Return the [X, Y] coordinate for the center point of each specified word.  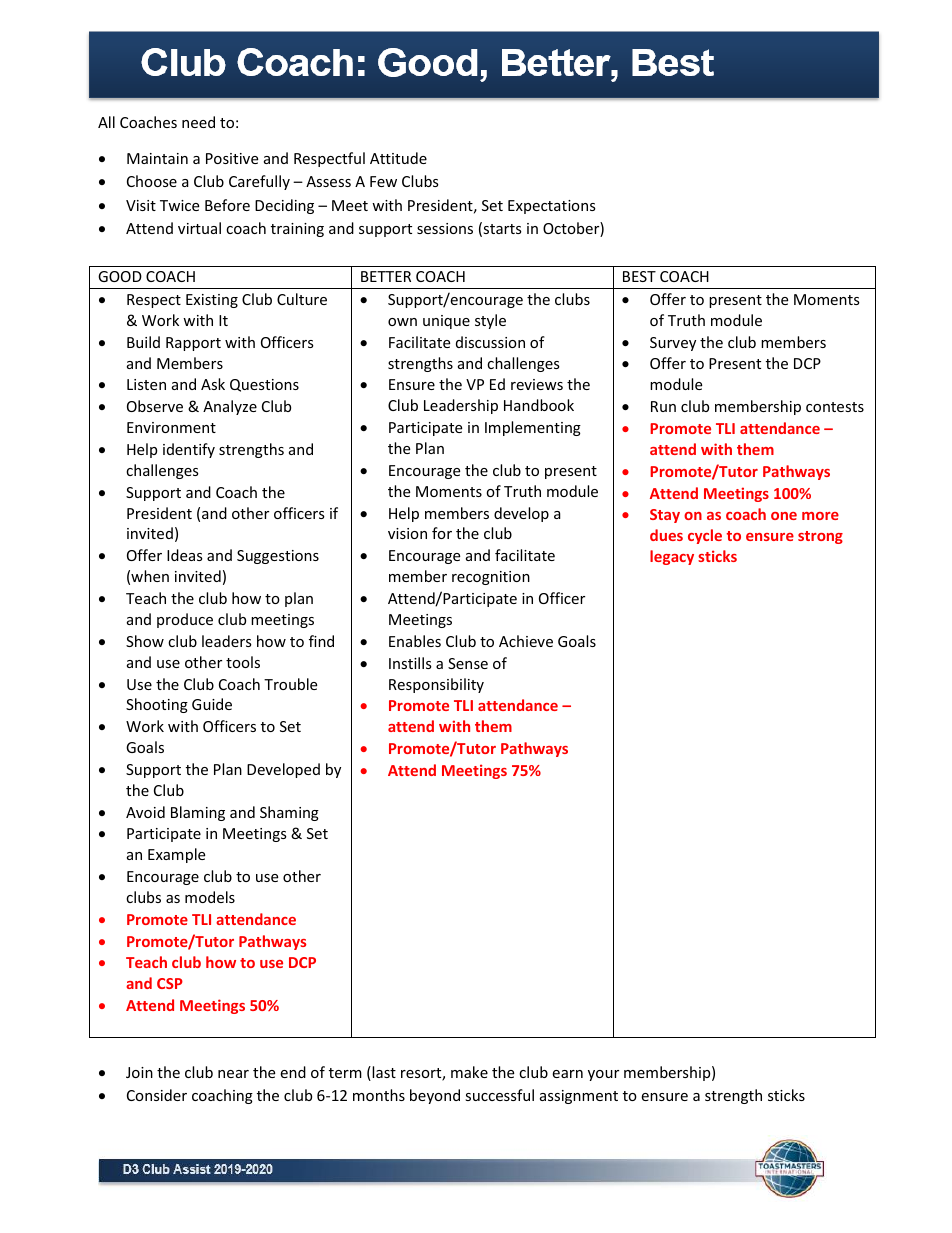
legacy [672, 557]
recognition [491, 578]
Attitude [398, 158]
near [233, 1074]
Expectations [552, 207]
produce [185, 620]
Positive [232, 158]
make [469, 1072]
